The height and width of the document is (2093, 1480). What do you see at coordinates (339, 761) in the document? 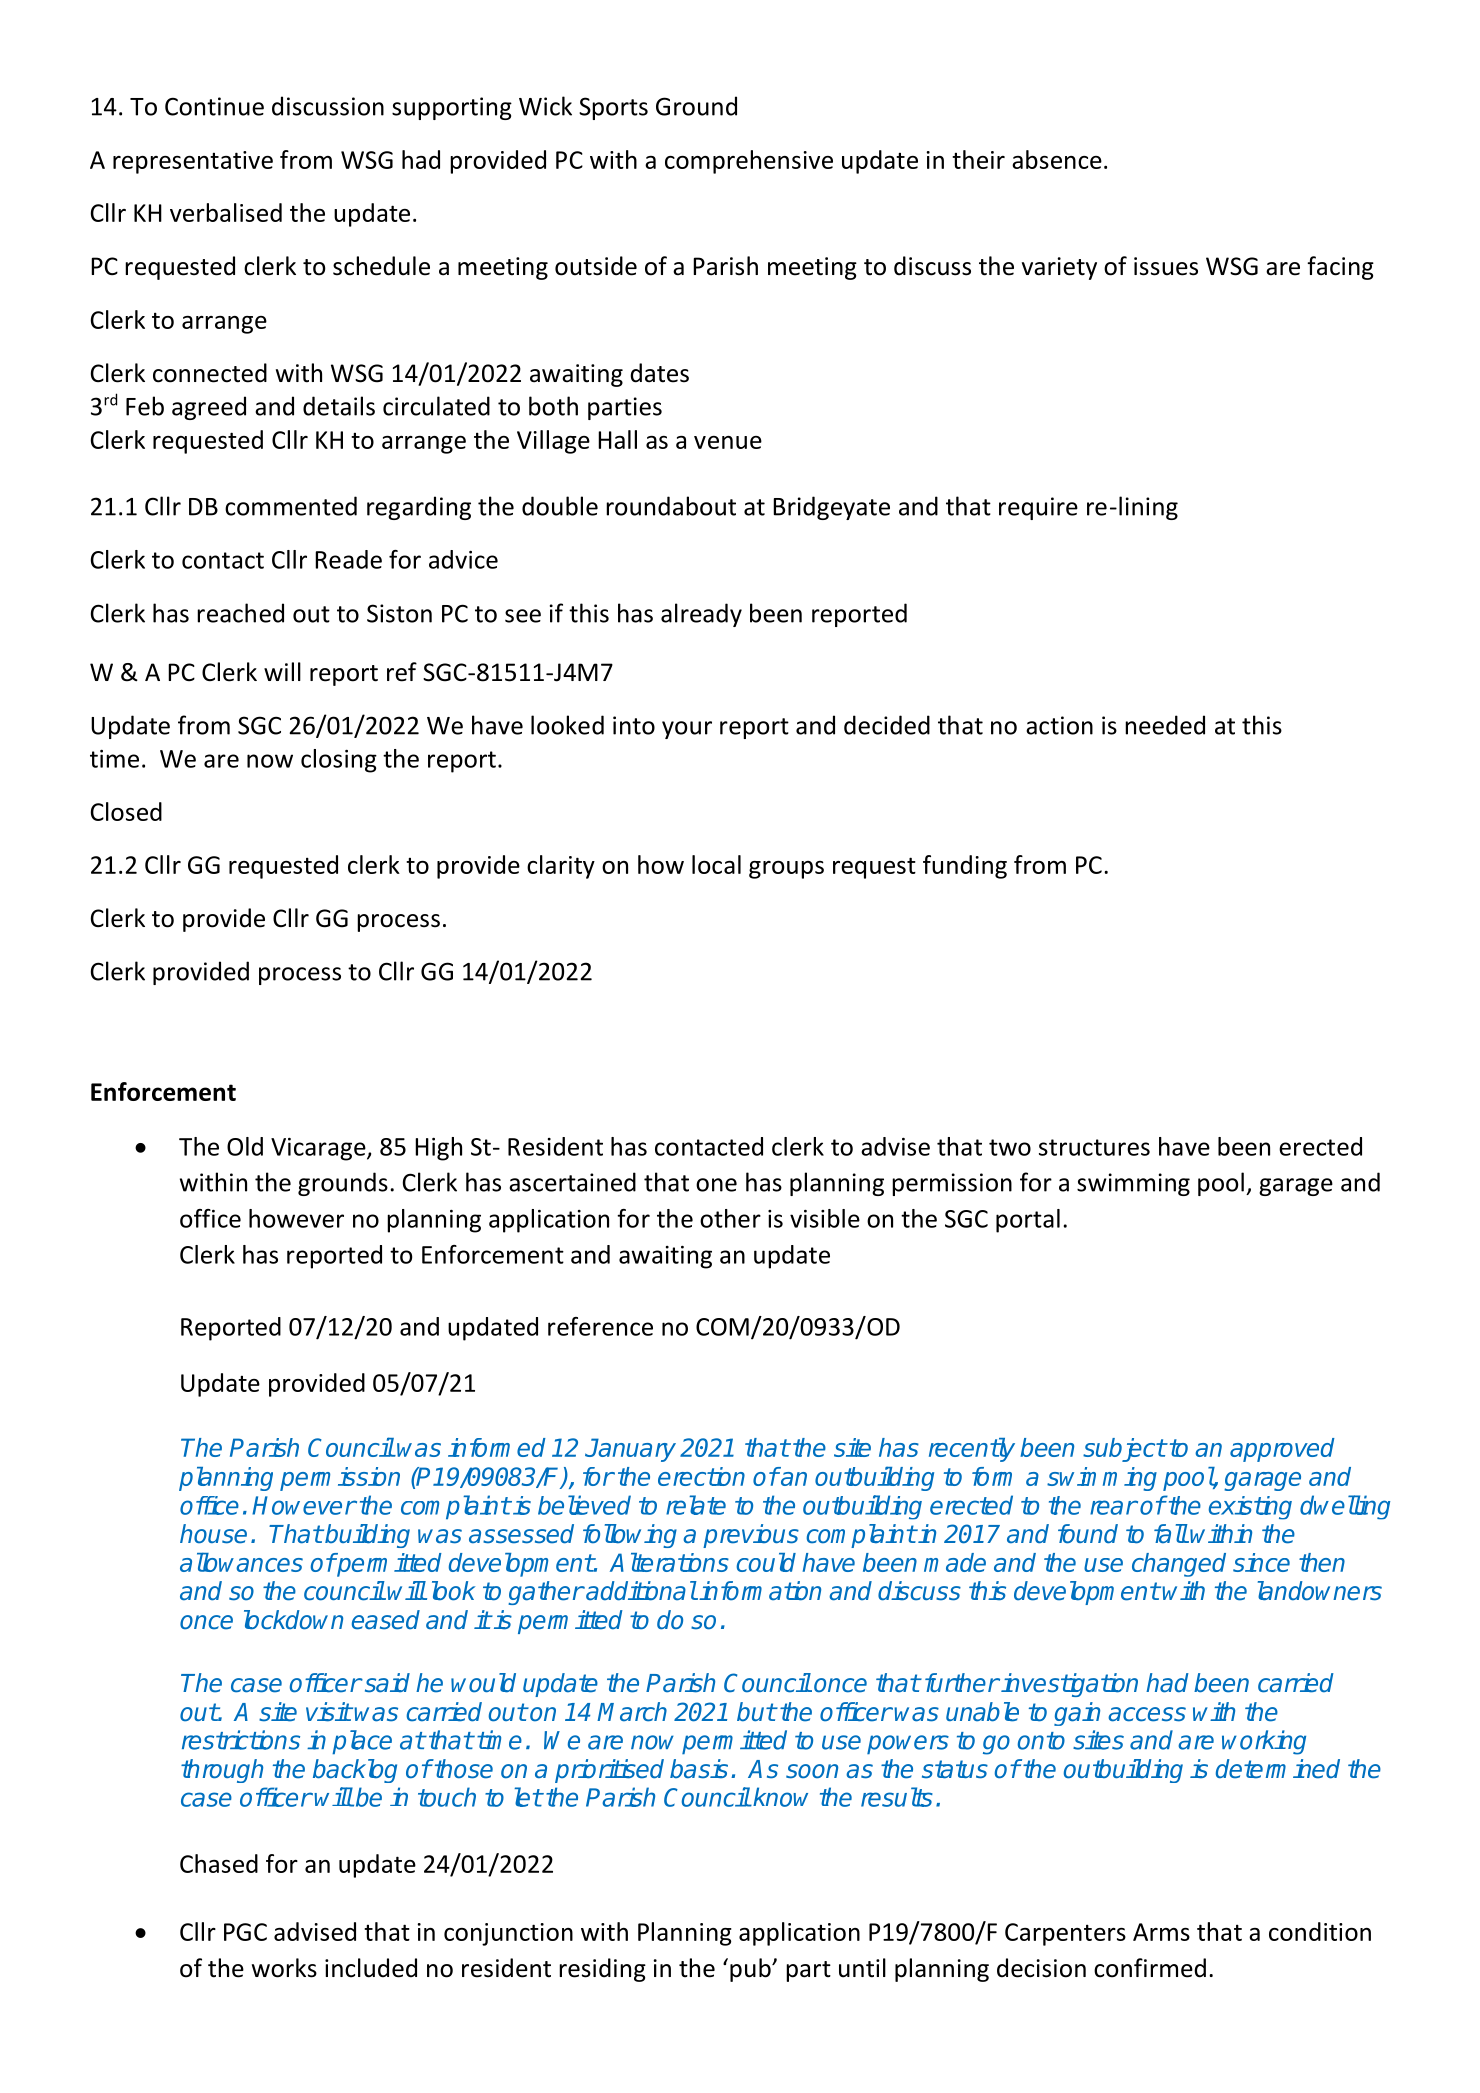
I see `closing` at bounding box center [339, 761].
